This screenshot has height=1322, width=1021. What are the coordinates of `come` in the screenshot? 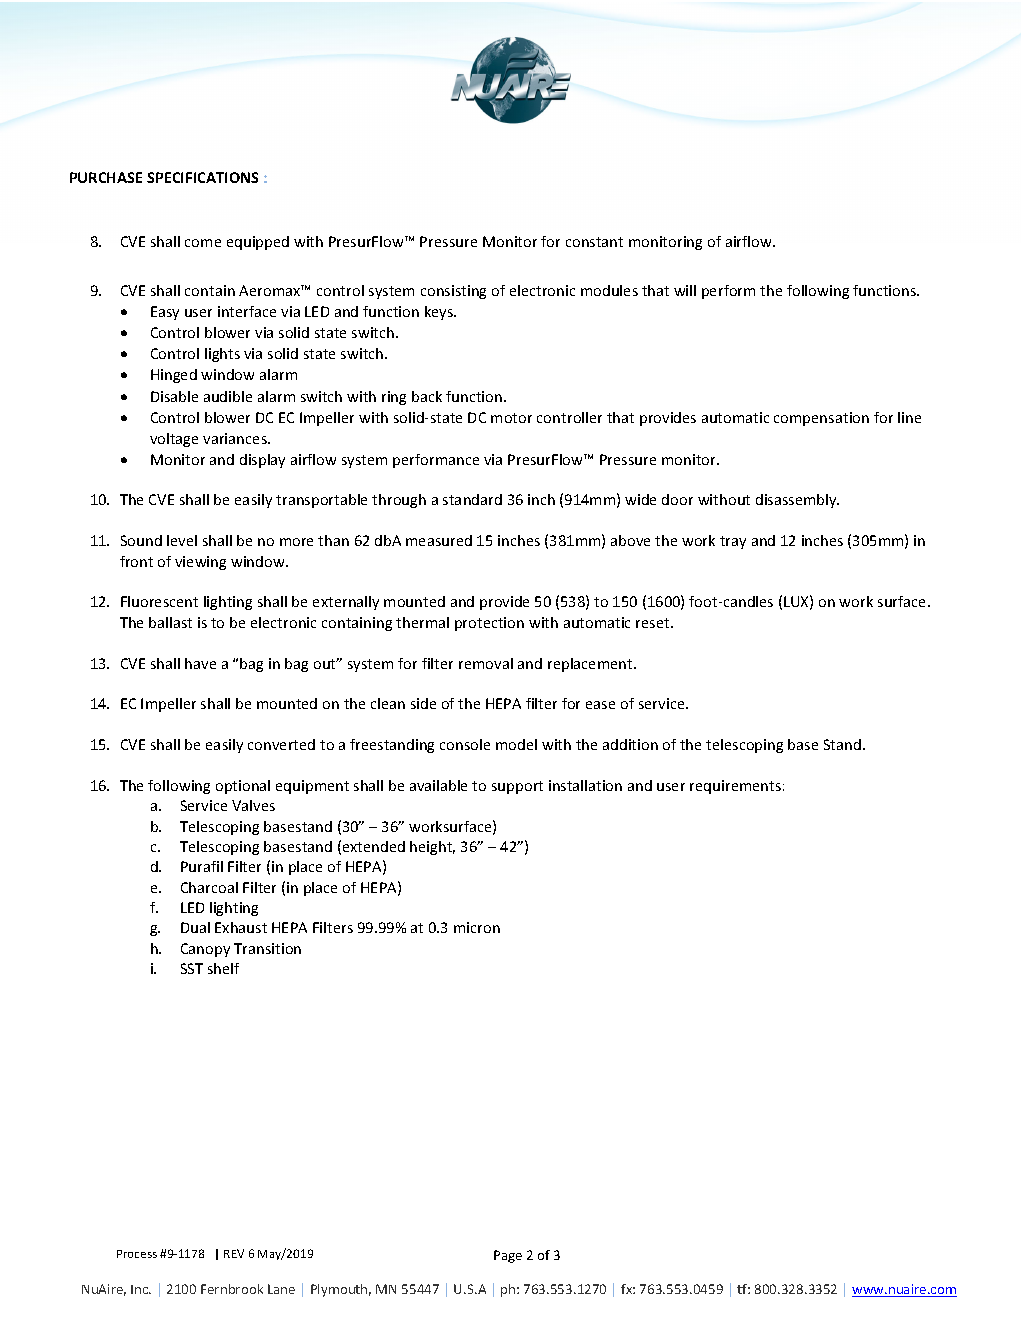 It's located at (203, 243).
